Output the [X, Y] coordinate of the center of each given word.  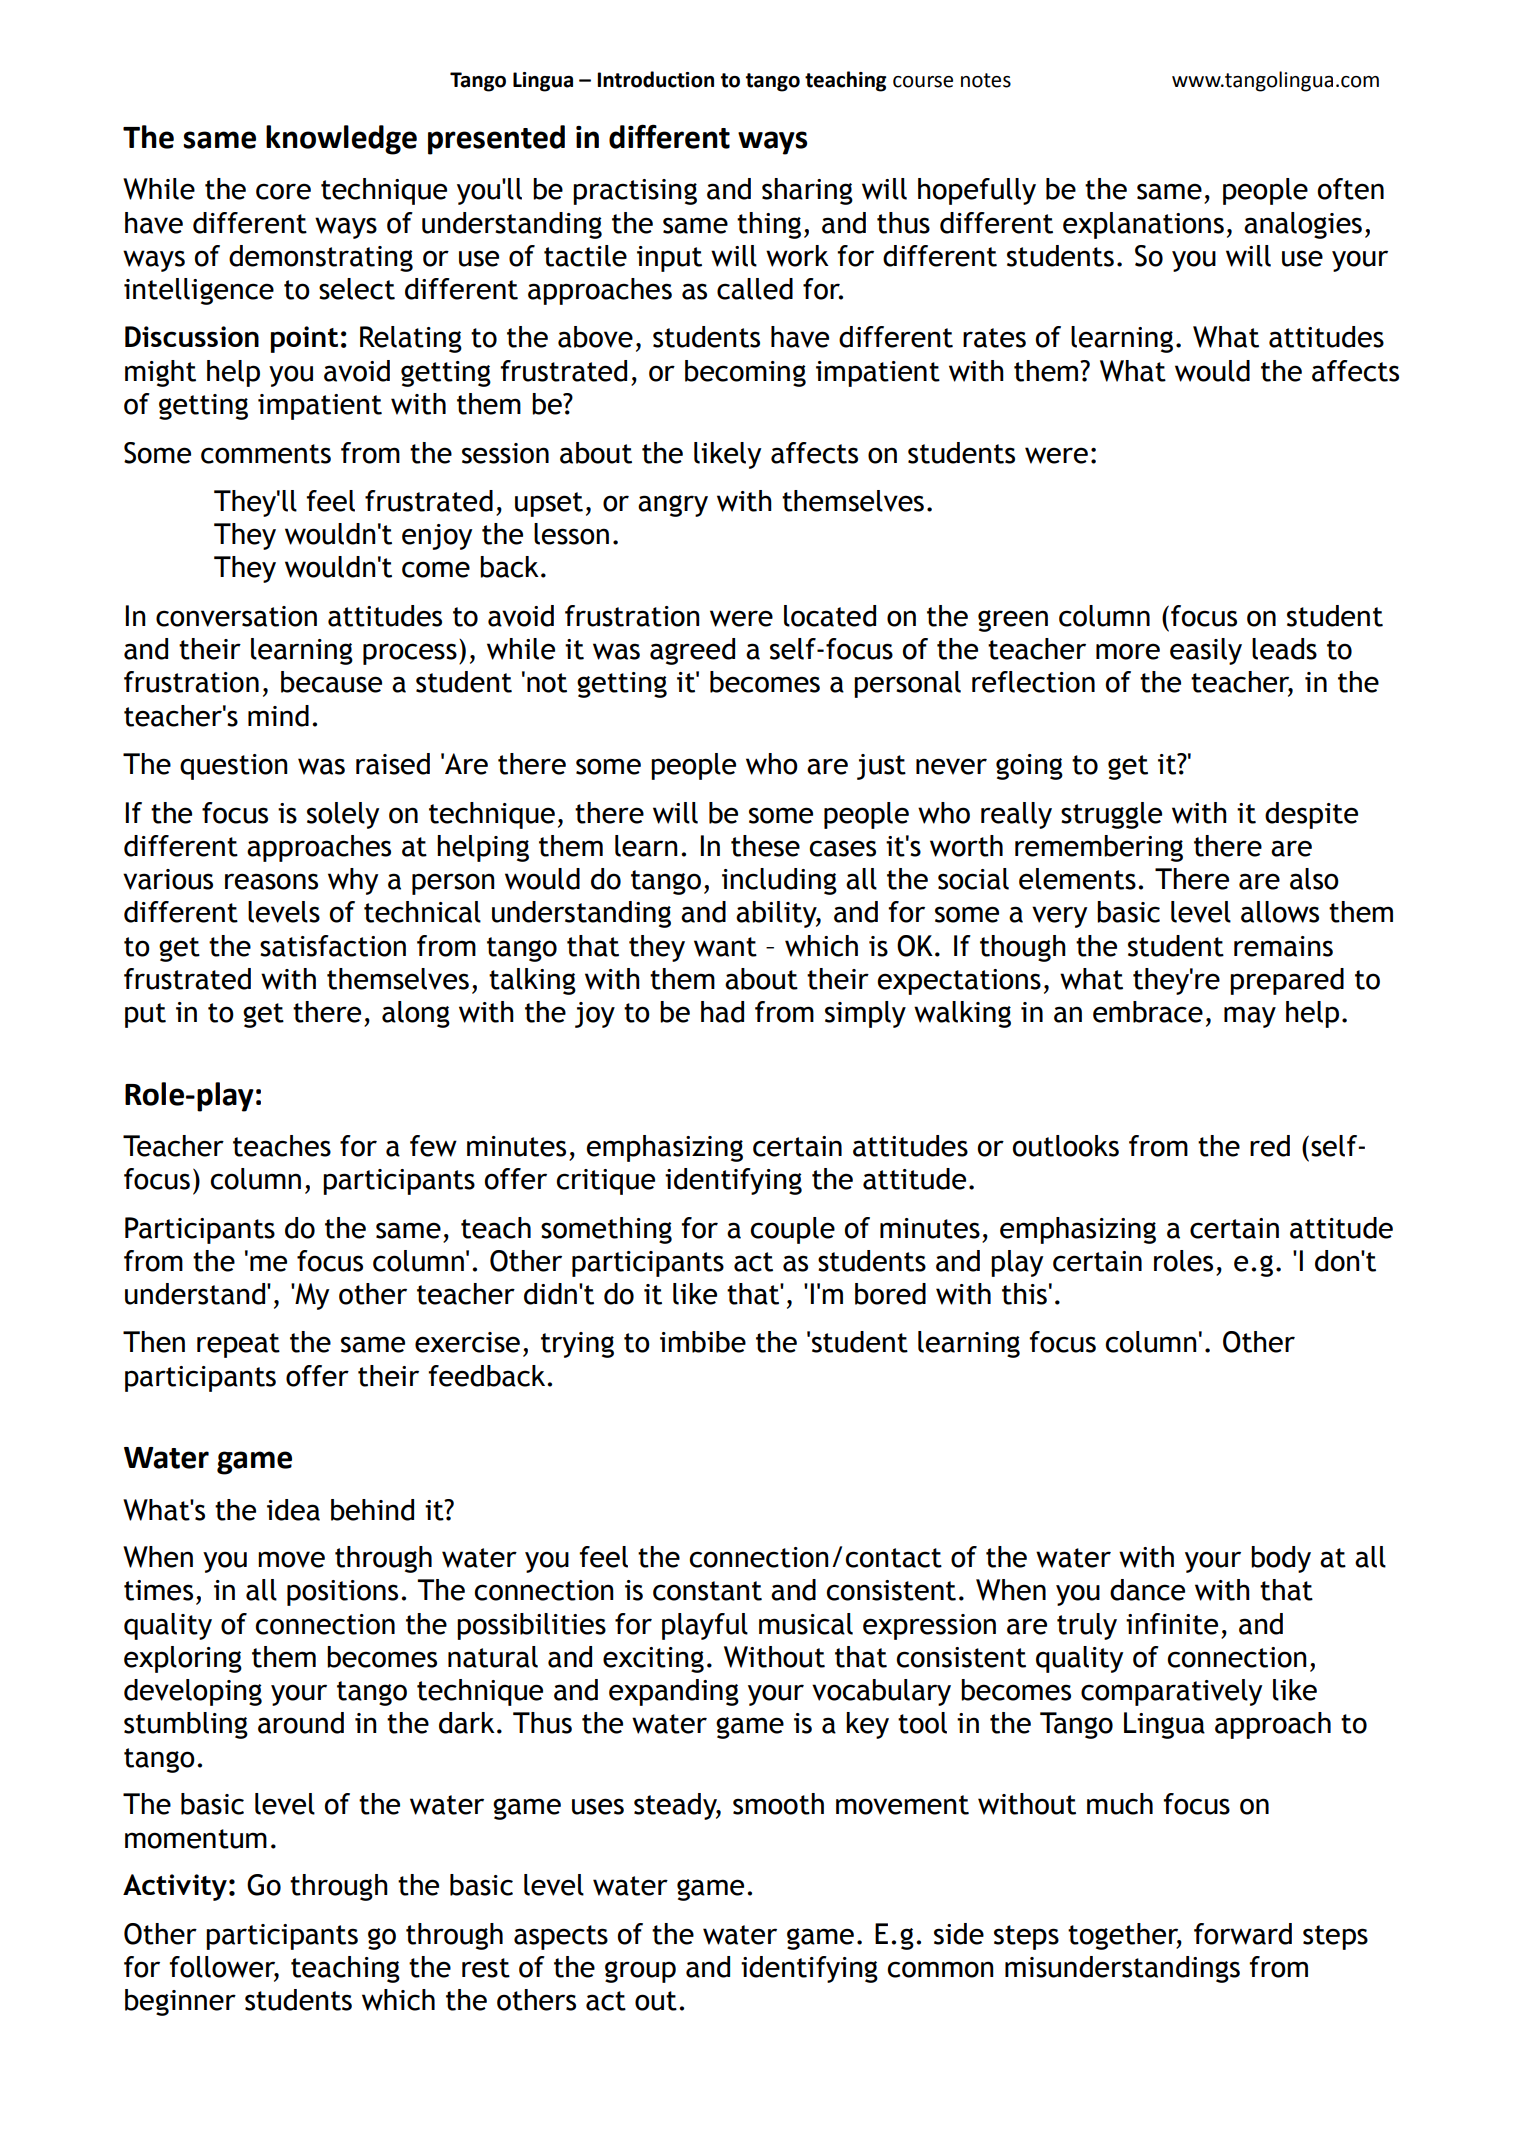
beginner [180, 2002]
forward [1243, 1934]
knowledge [341, 140]
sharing [807, 191]
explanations [1143, 225]
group [640, 1972]
